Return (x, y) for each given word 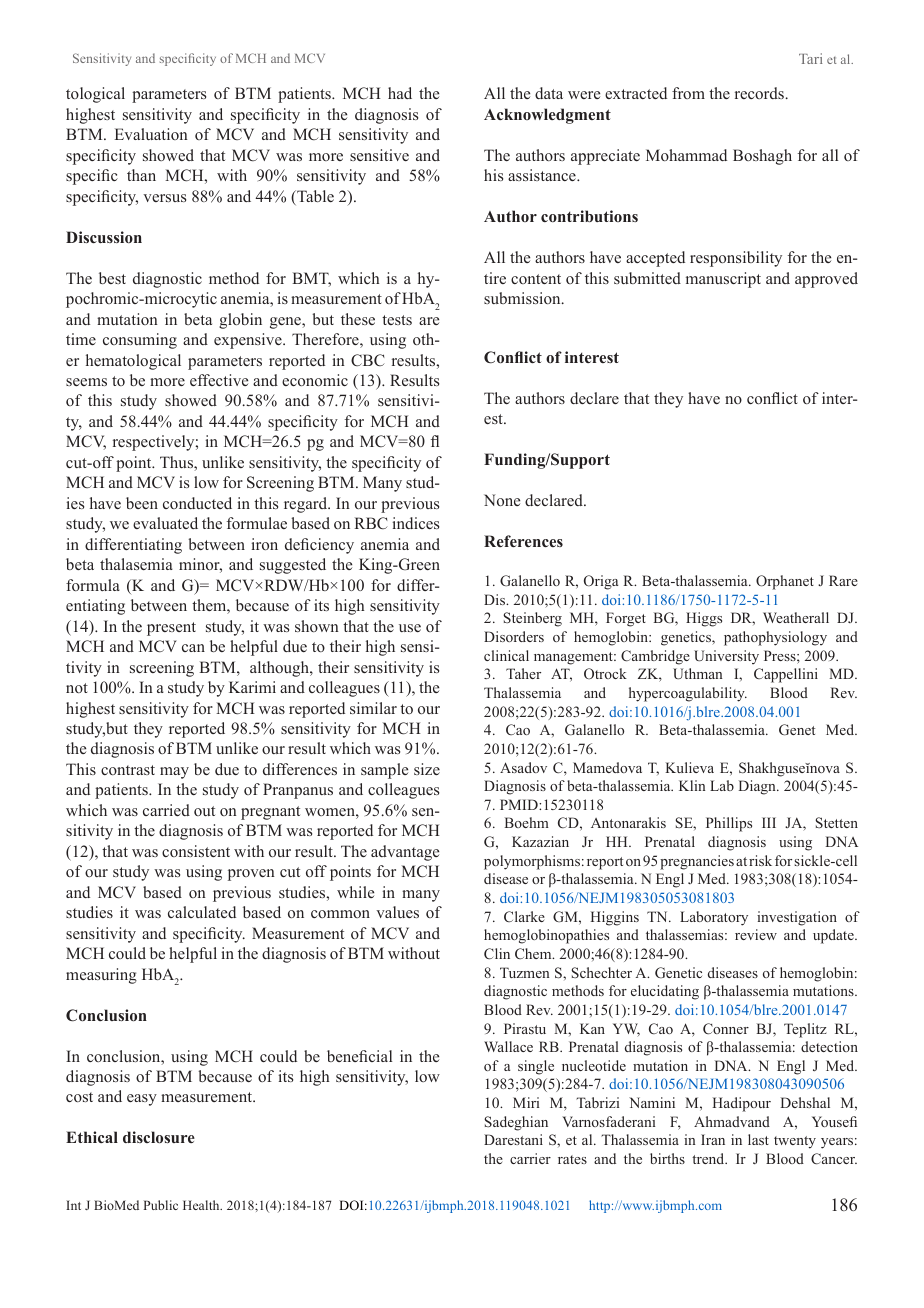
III (769, 822)
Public (161, 1205)
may (174, 773)
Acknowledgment (547, 116)
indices (415, 523)
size (427, 769)
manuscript (723, 280)
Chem (534, 953)
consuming (140, 341)
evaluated (165, 523)
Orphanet (785, 582)
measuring (101, 976)
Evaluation (151, 134)
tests (397, 320)
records (759, 93)
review (756, 934)
